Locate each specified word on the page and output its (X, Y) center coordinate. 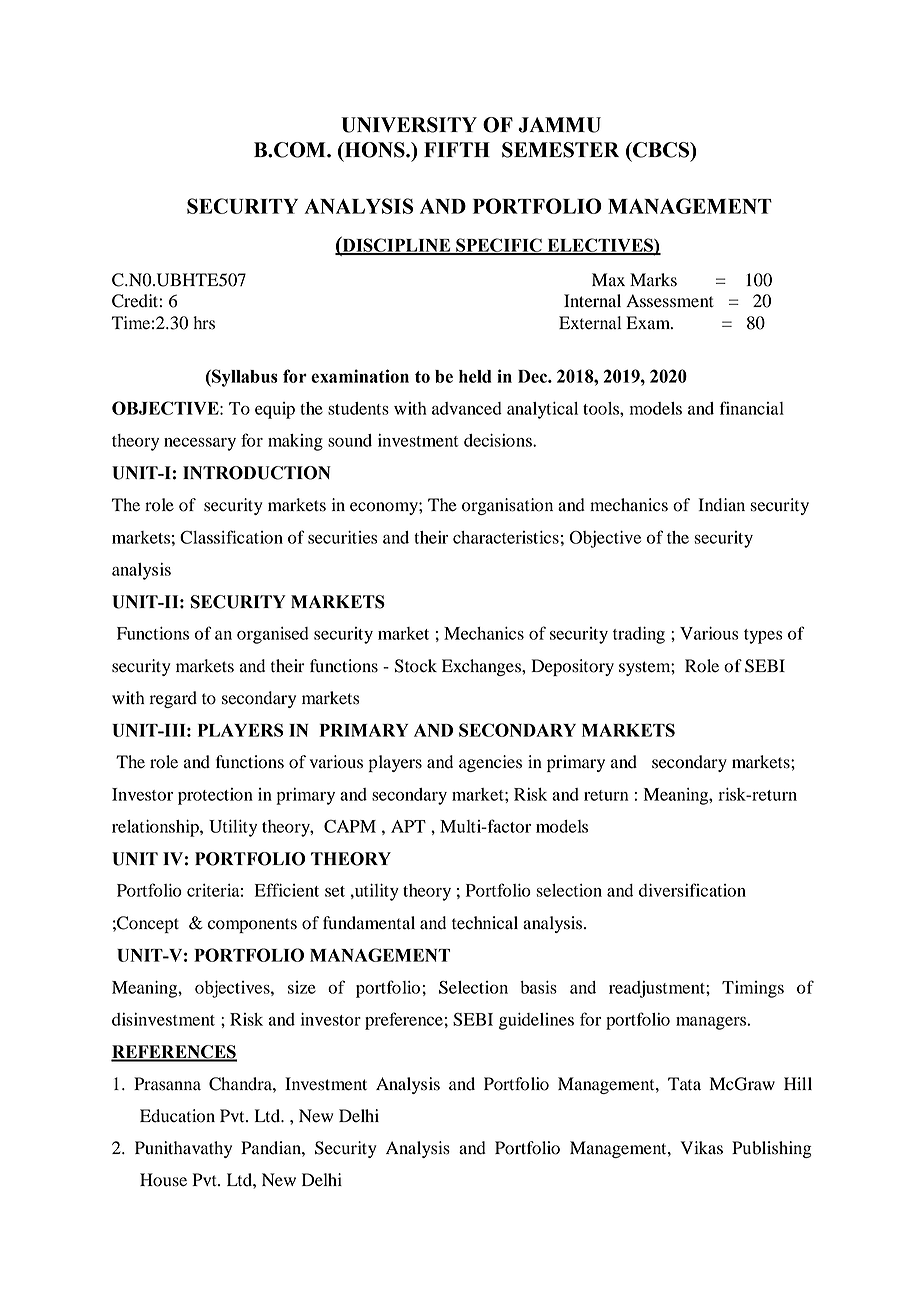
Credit (135, 301)
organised (273, 635)
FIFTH (457, 149)
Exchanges (482, 667)
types (763, 636)
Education (177, 1116)
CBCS (661, 150)
